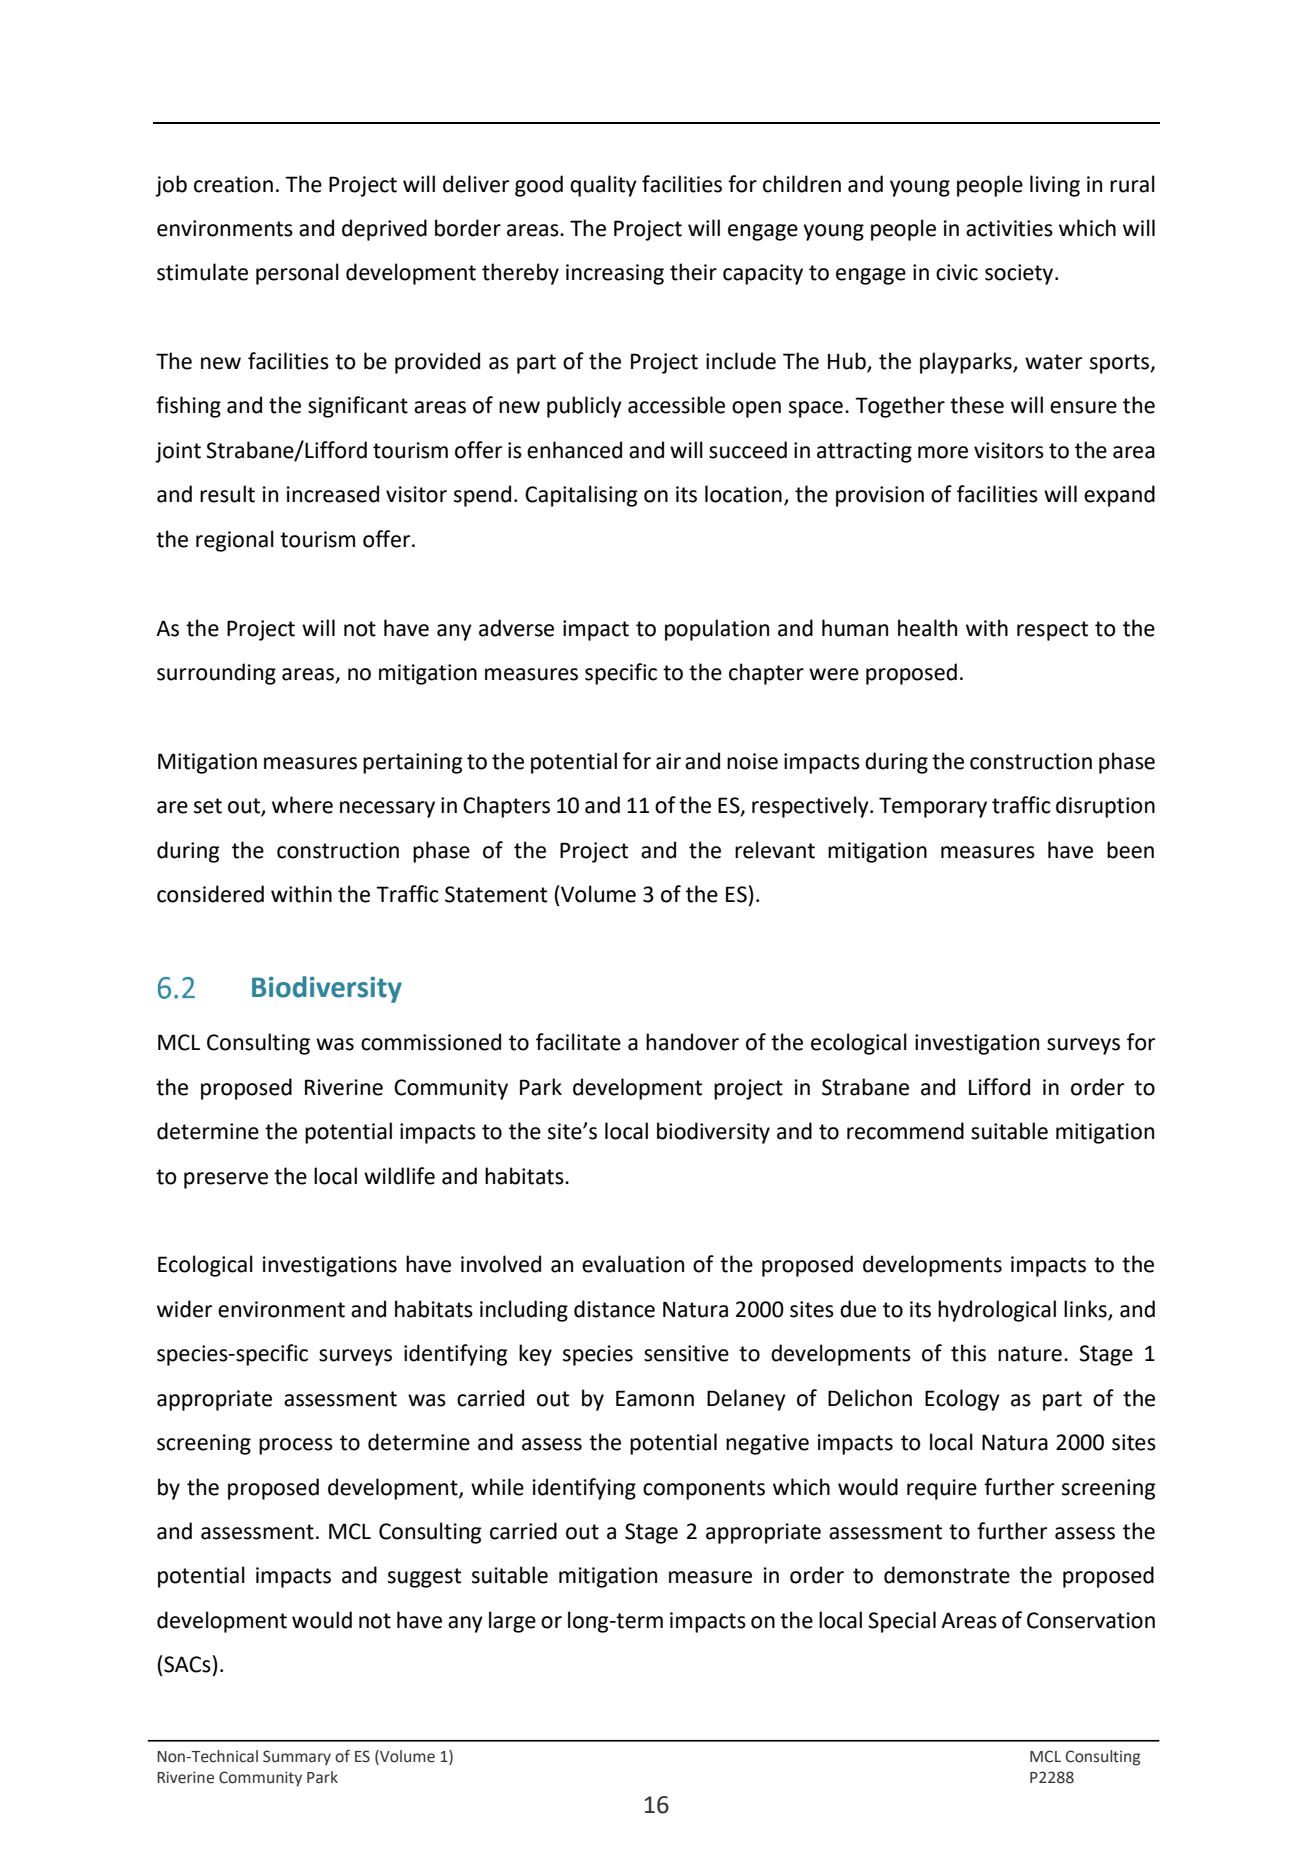 The height and width of the image is (1856, 1312). I want to click on handover, so click(692, 1042).
